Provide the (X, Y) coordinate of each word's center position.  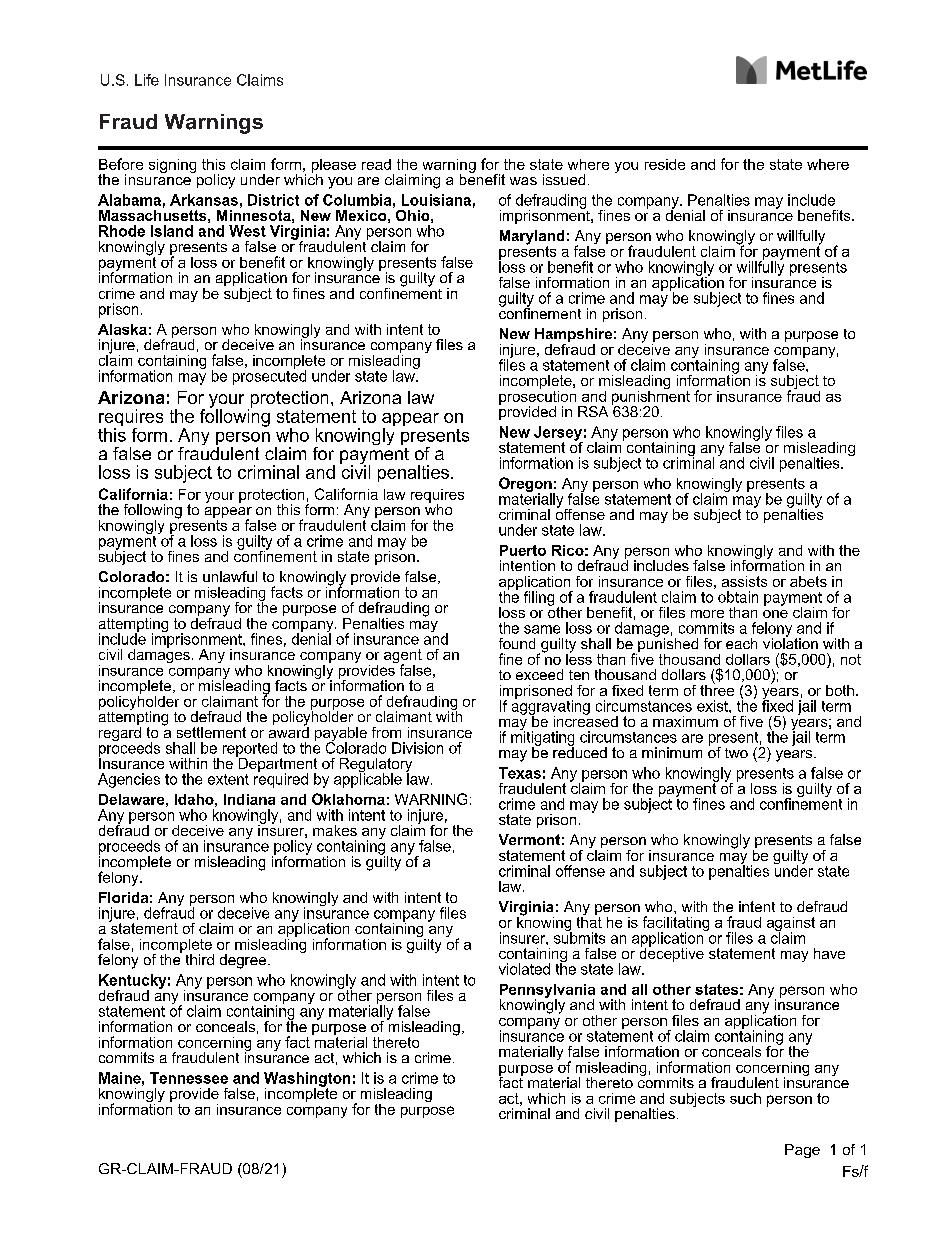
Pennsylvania (547, 992)
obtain (738, 597)
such (745, 1098)
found (517, 643)
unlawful (230, 576)
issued (564, 179)
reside (665, 164)
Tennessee (189, 1078)
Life (147, 80)
